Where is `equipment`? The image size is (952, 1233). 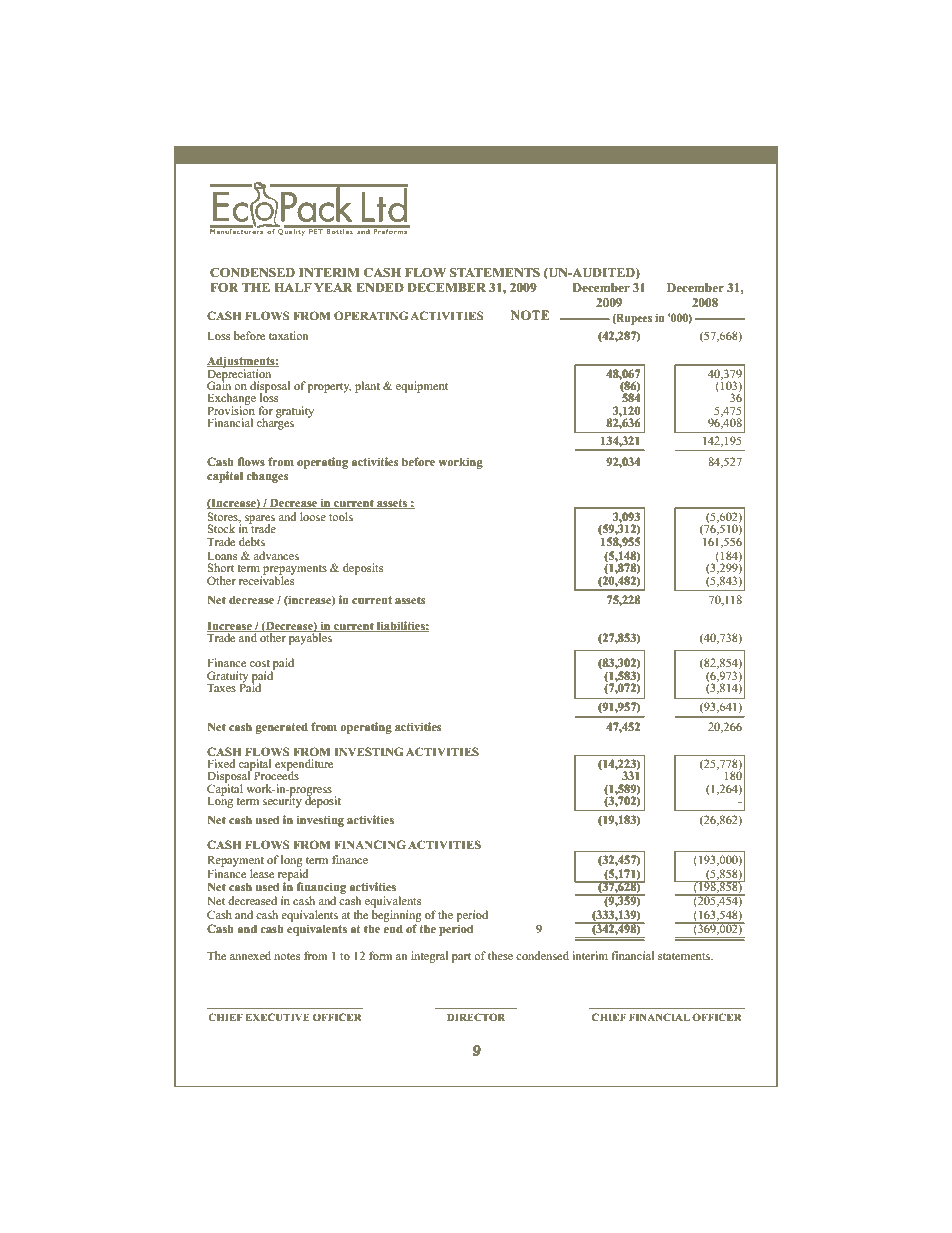 equipment is located at coordinates (422, 387).
